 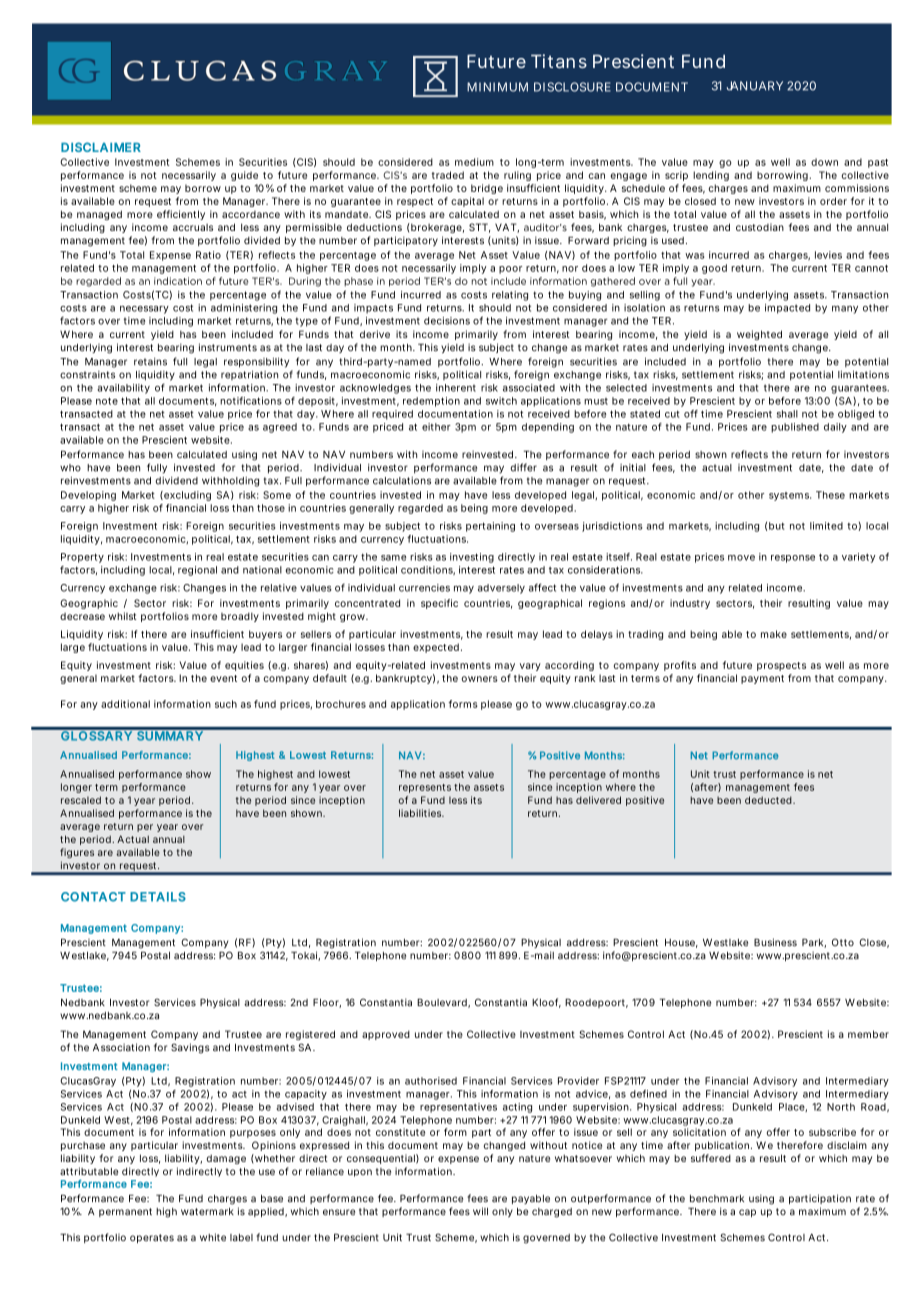 I want to click on owners, so click(x=480, y=679).
